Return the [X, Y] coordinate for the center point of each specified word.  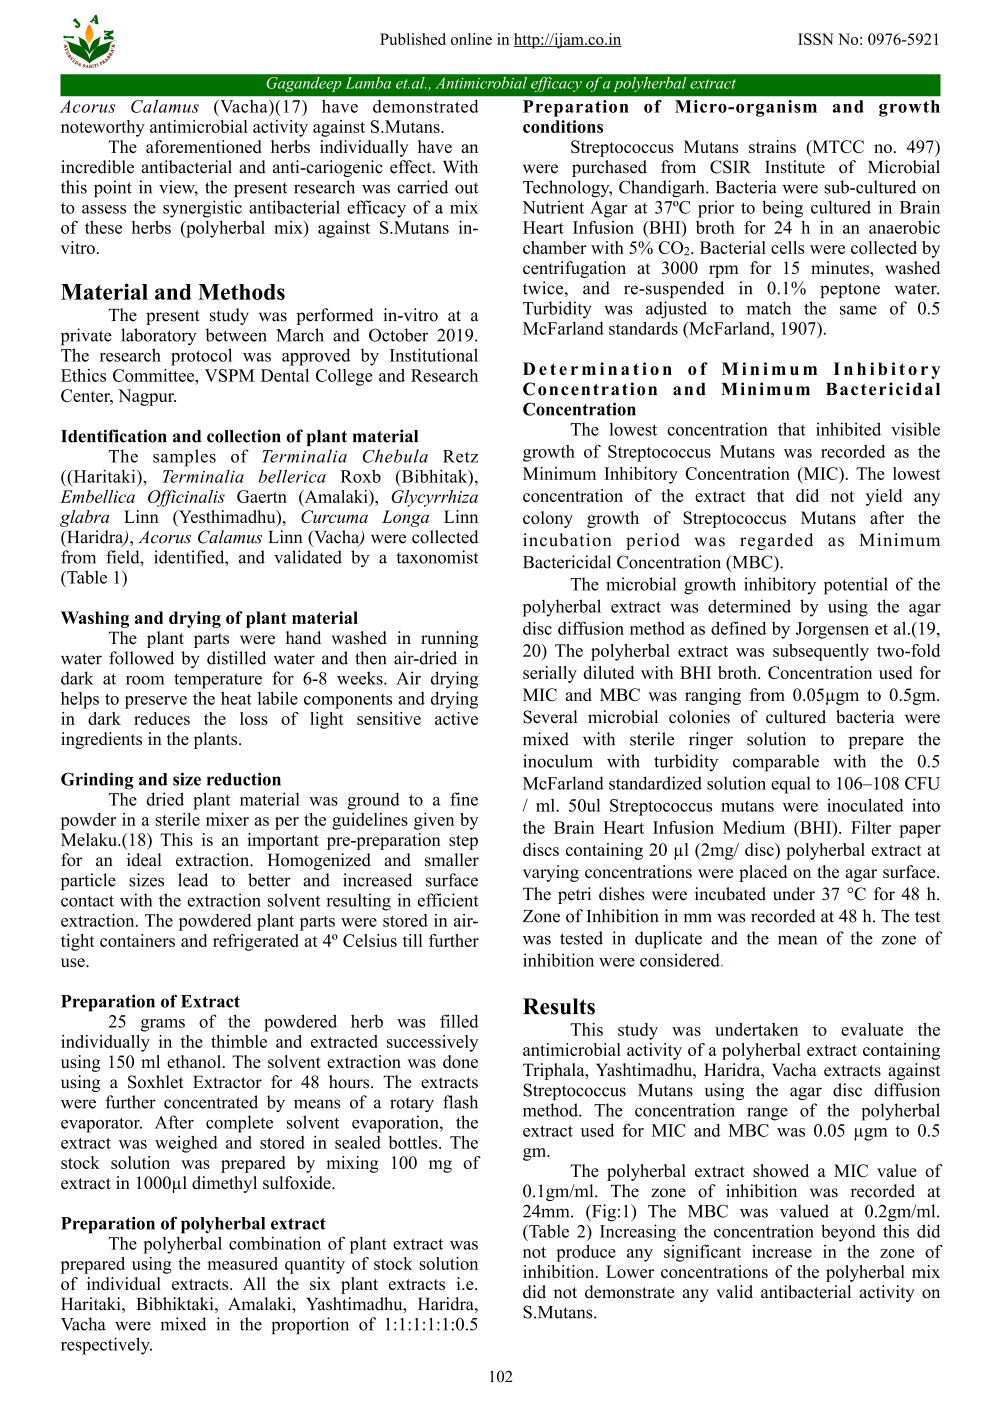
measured [242, 1263]
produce [586, 1253]
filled [459, 1021]
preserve [156, 702]
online [471, 39]
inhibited [848, 429]
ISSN [816, 39]
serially [550, 674]
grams [163, 1025]
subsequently [821, 652]
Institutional [434, 355]
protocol [201, 357]
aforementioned [204, 146]
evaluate [872, 1029]
